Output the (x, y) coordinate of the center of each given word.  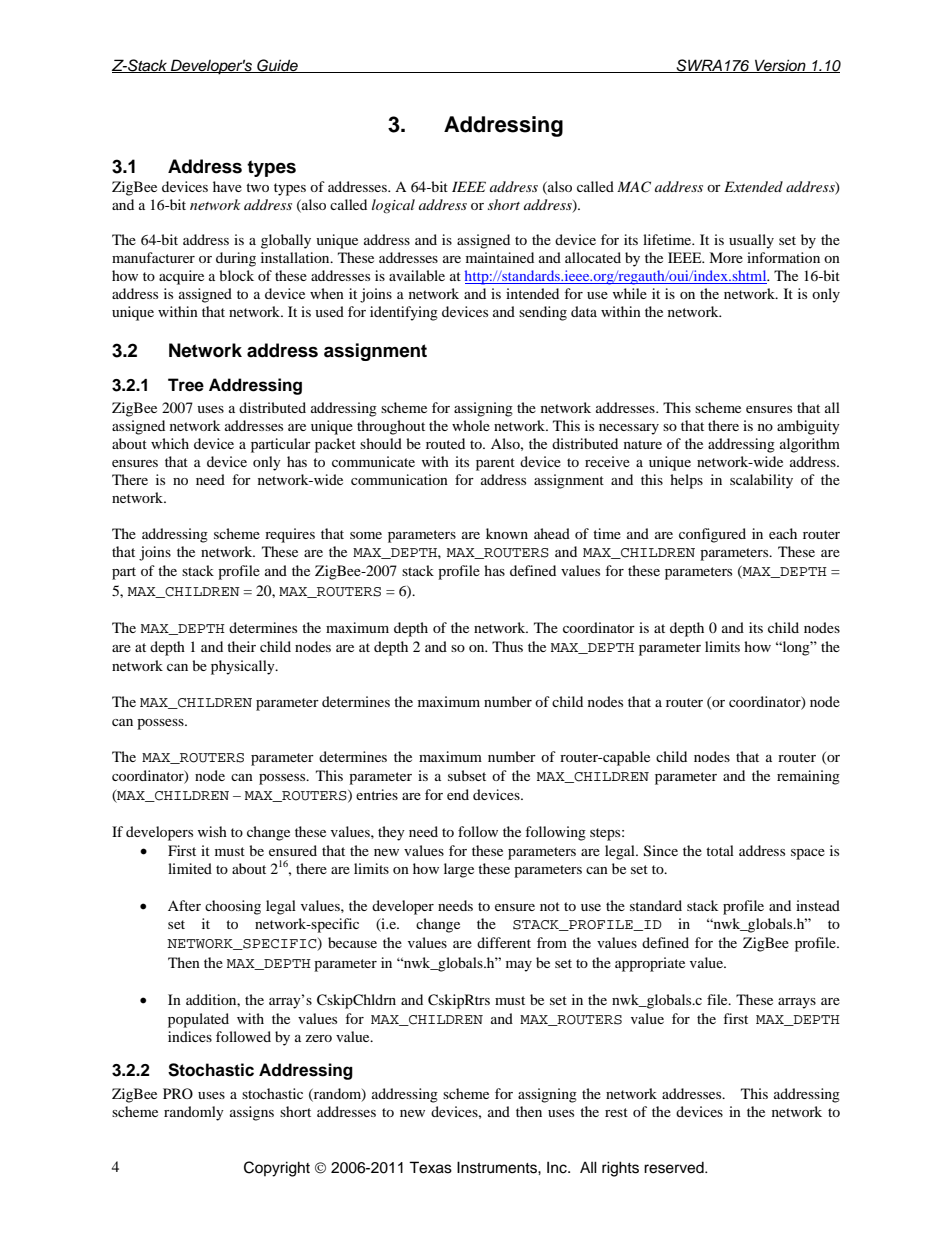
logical (393, 206)
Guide (277, 66)
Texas (430, 1167)
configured (712, 535)
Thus (507, 646)
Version (780, 66)
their (241, 646)
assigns (252, 1113)
